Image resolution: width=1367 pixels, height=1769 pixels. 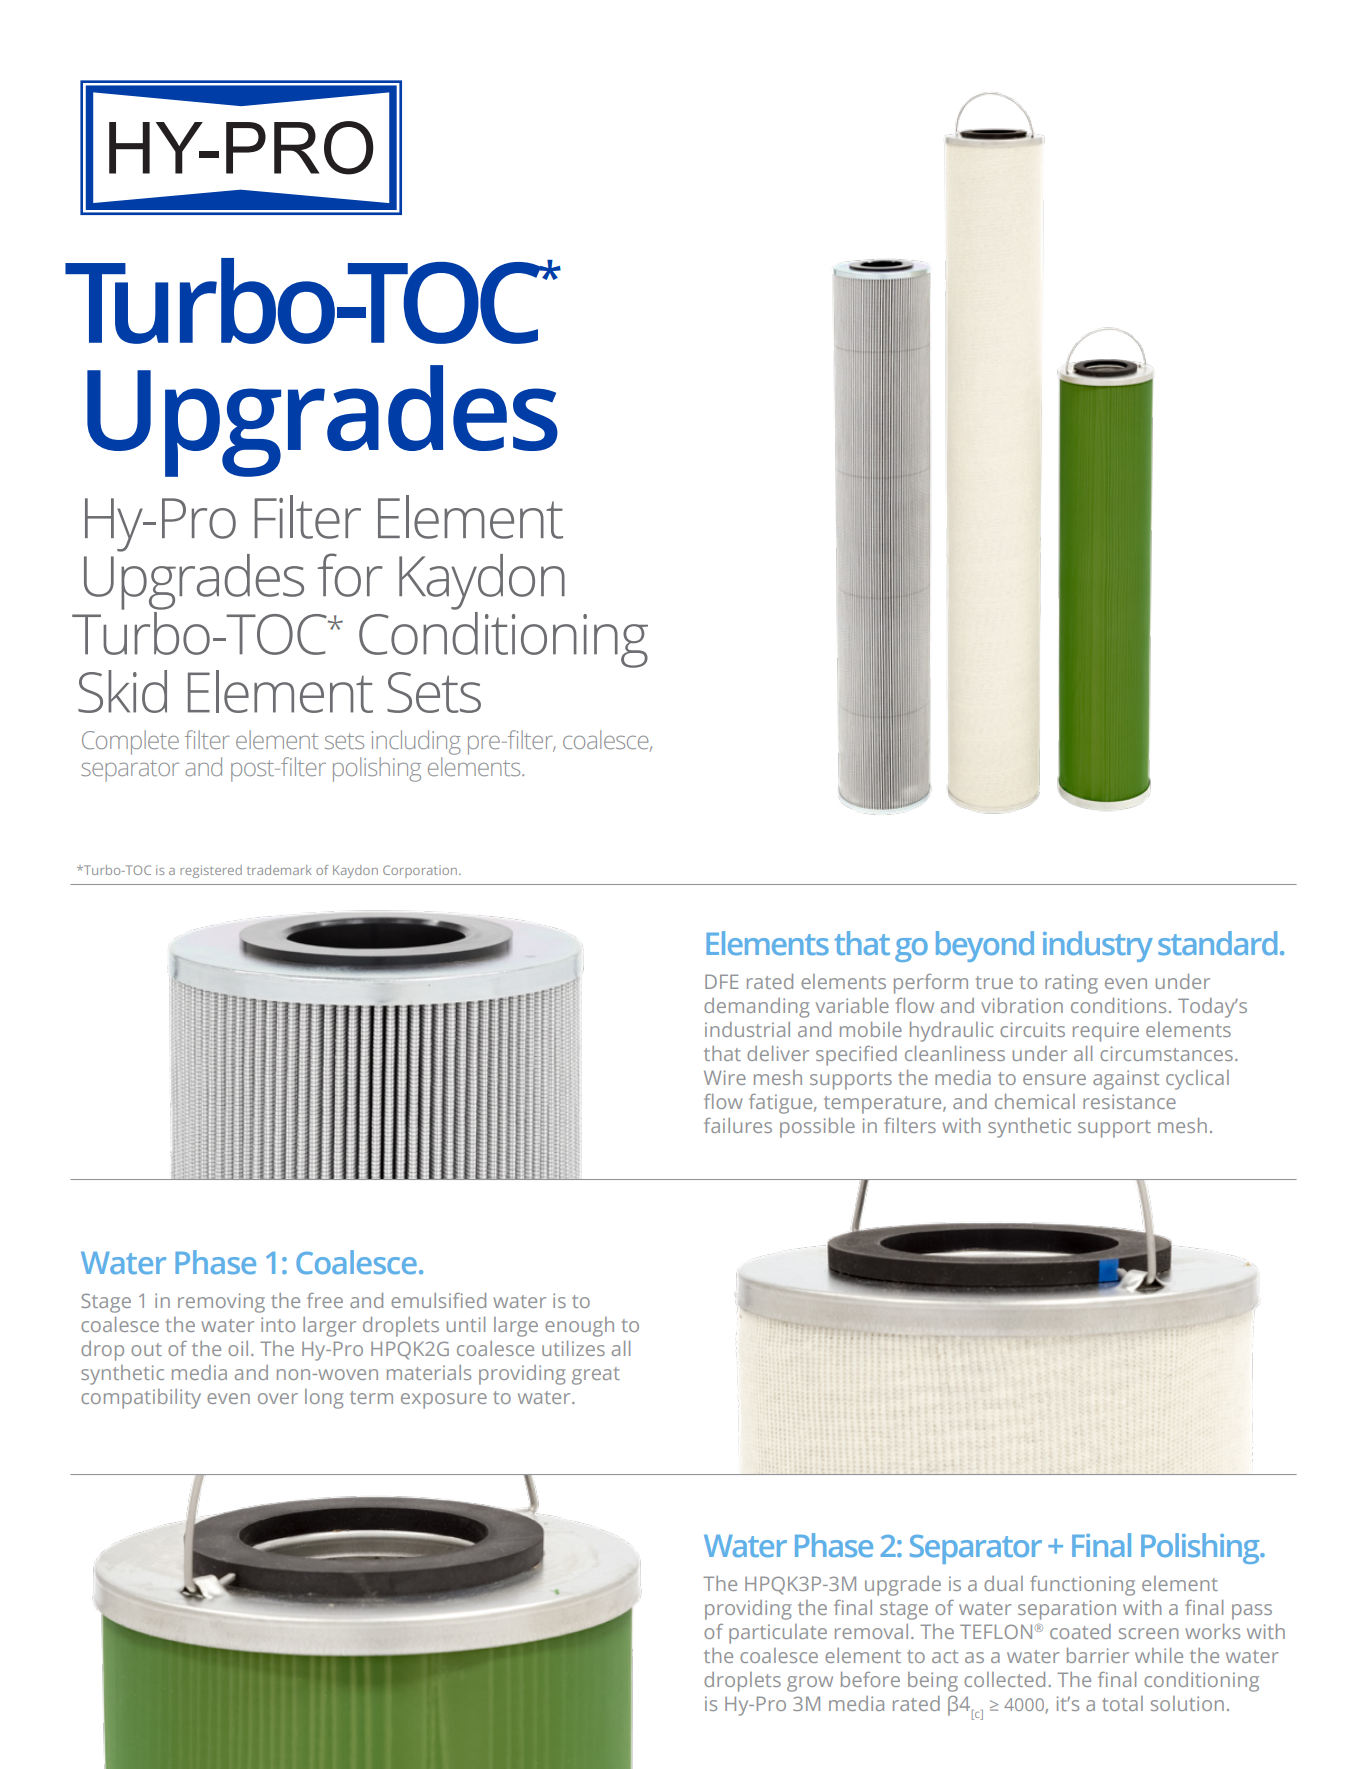 I want to click on barrier, so click(x=1098, y=1655).
